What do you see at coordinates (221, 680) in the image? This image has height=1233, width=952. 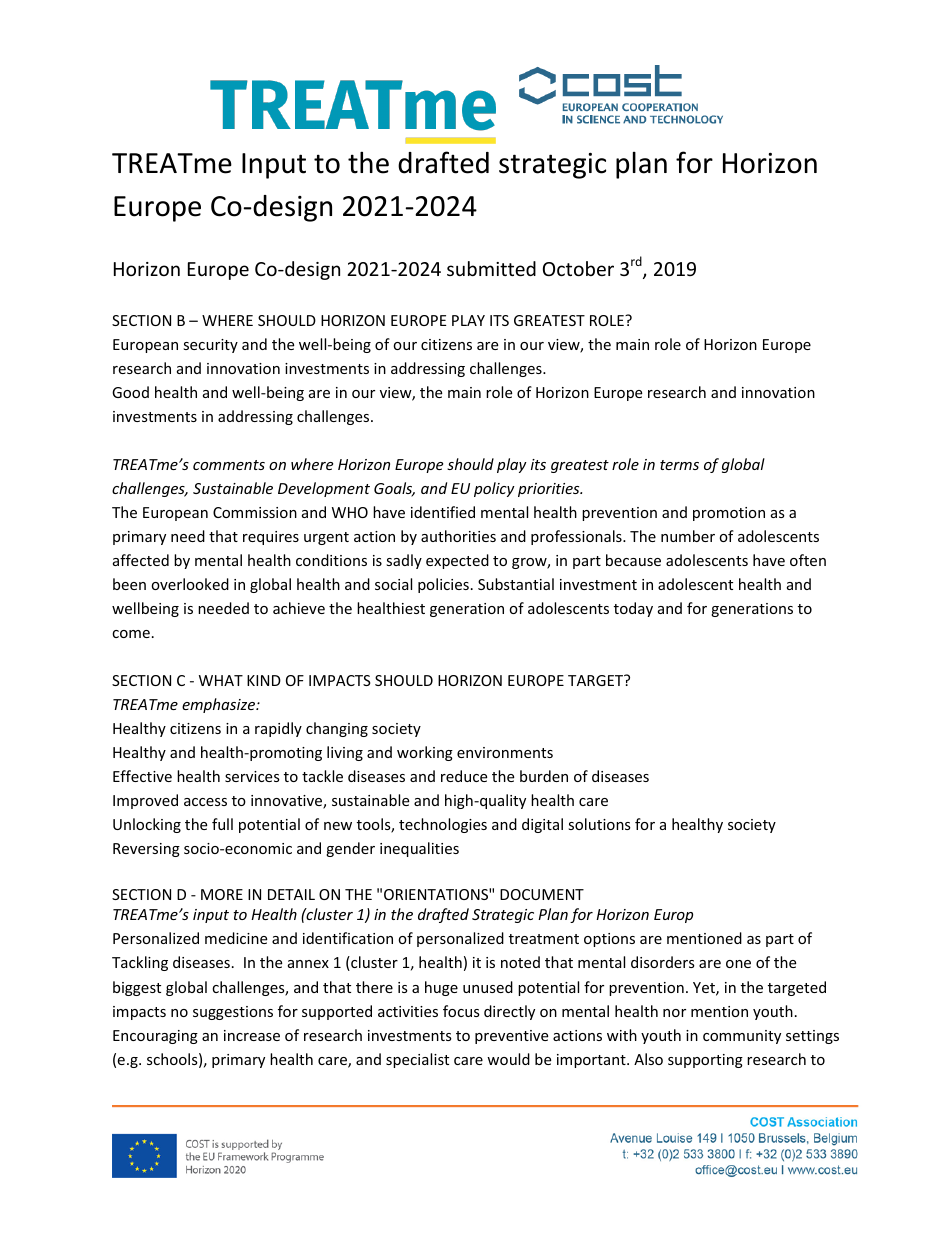 I see `WHAT` at bounding box center [221, 680].
